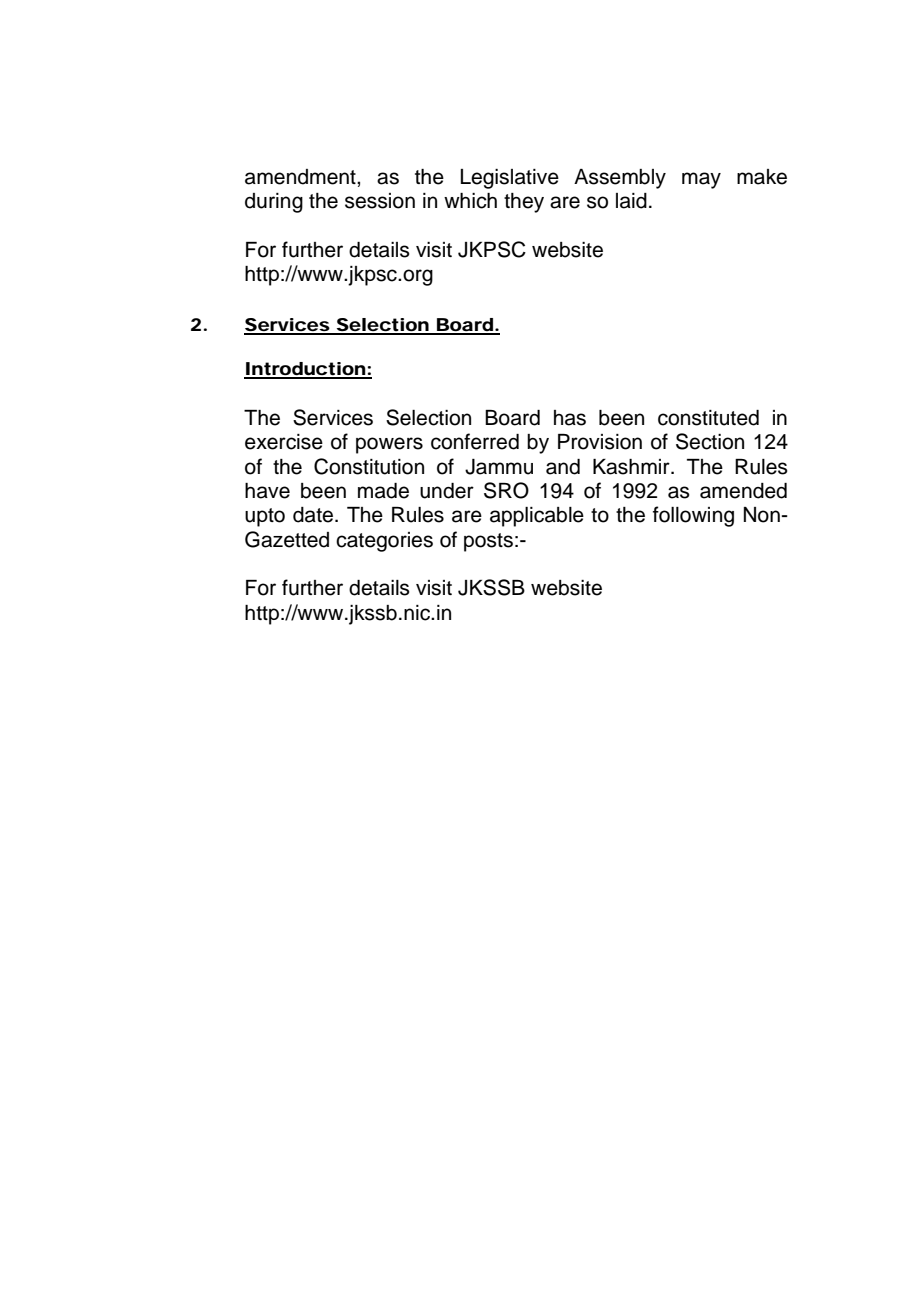 This page has height=1308, width=924. Describe the element at coordinates (475, 441) in the page. I see `conferred` at that location.
